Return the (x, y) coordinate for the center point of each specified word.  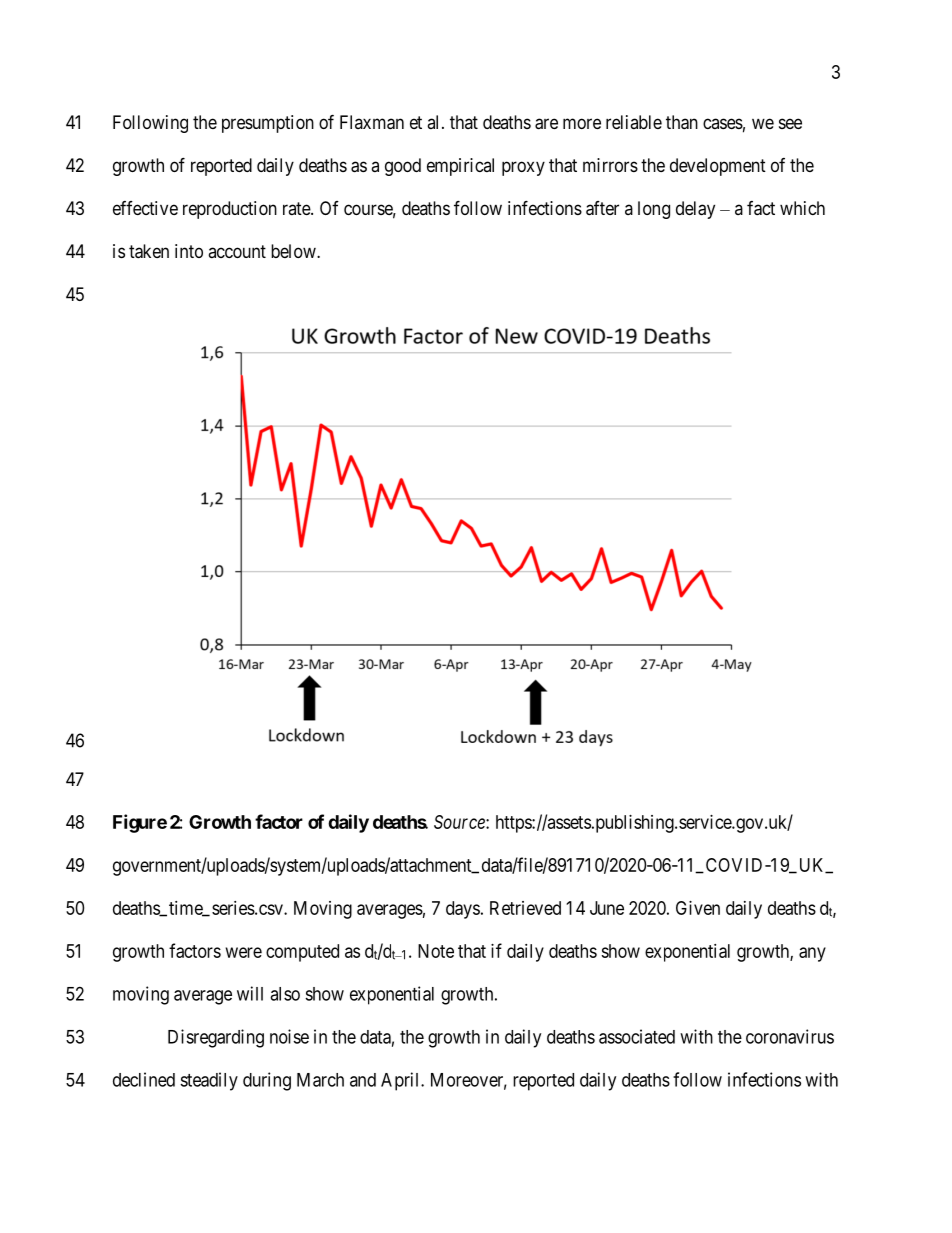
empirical (460, 167)
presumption (268, 124)
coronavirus (790, 1036)
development (718, 167)
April (401, 1081)
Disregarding (216, 1038)
